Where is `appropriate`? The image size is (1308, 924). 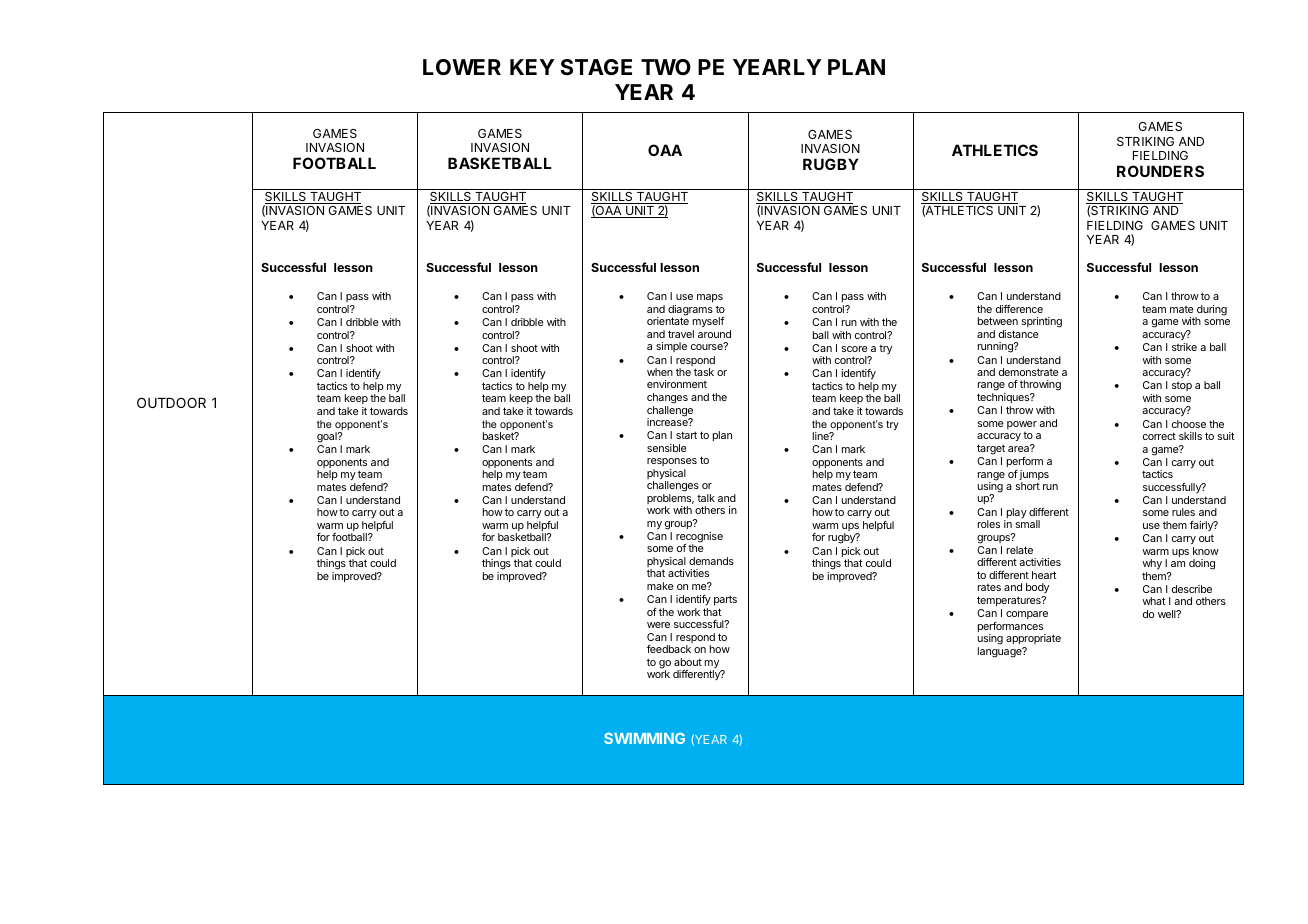 appropriate is located at coordinates (1033, 639).
